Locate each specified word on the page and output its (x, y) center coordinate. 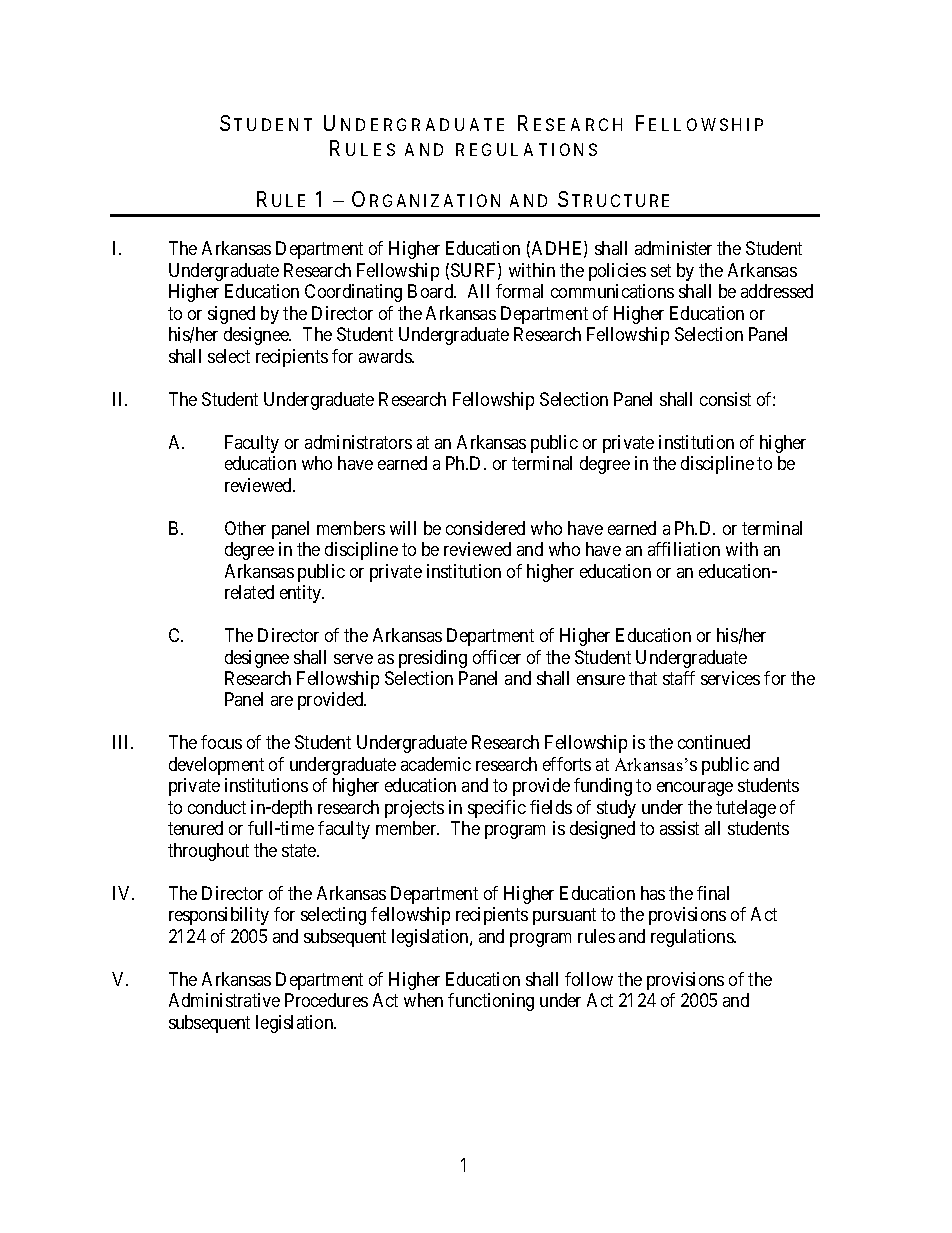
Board (432, 291)
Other (245, 528)
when (423, 1000)
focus (221, 742)
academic (436, 764)
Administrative (224, 1000)
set (661, 270)
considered (485, 528)
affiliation (684, 549)
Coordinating (353, 293)
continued (714, 742)
